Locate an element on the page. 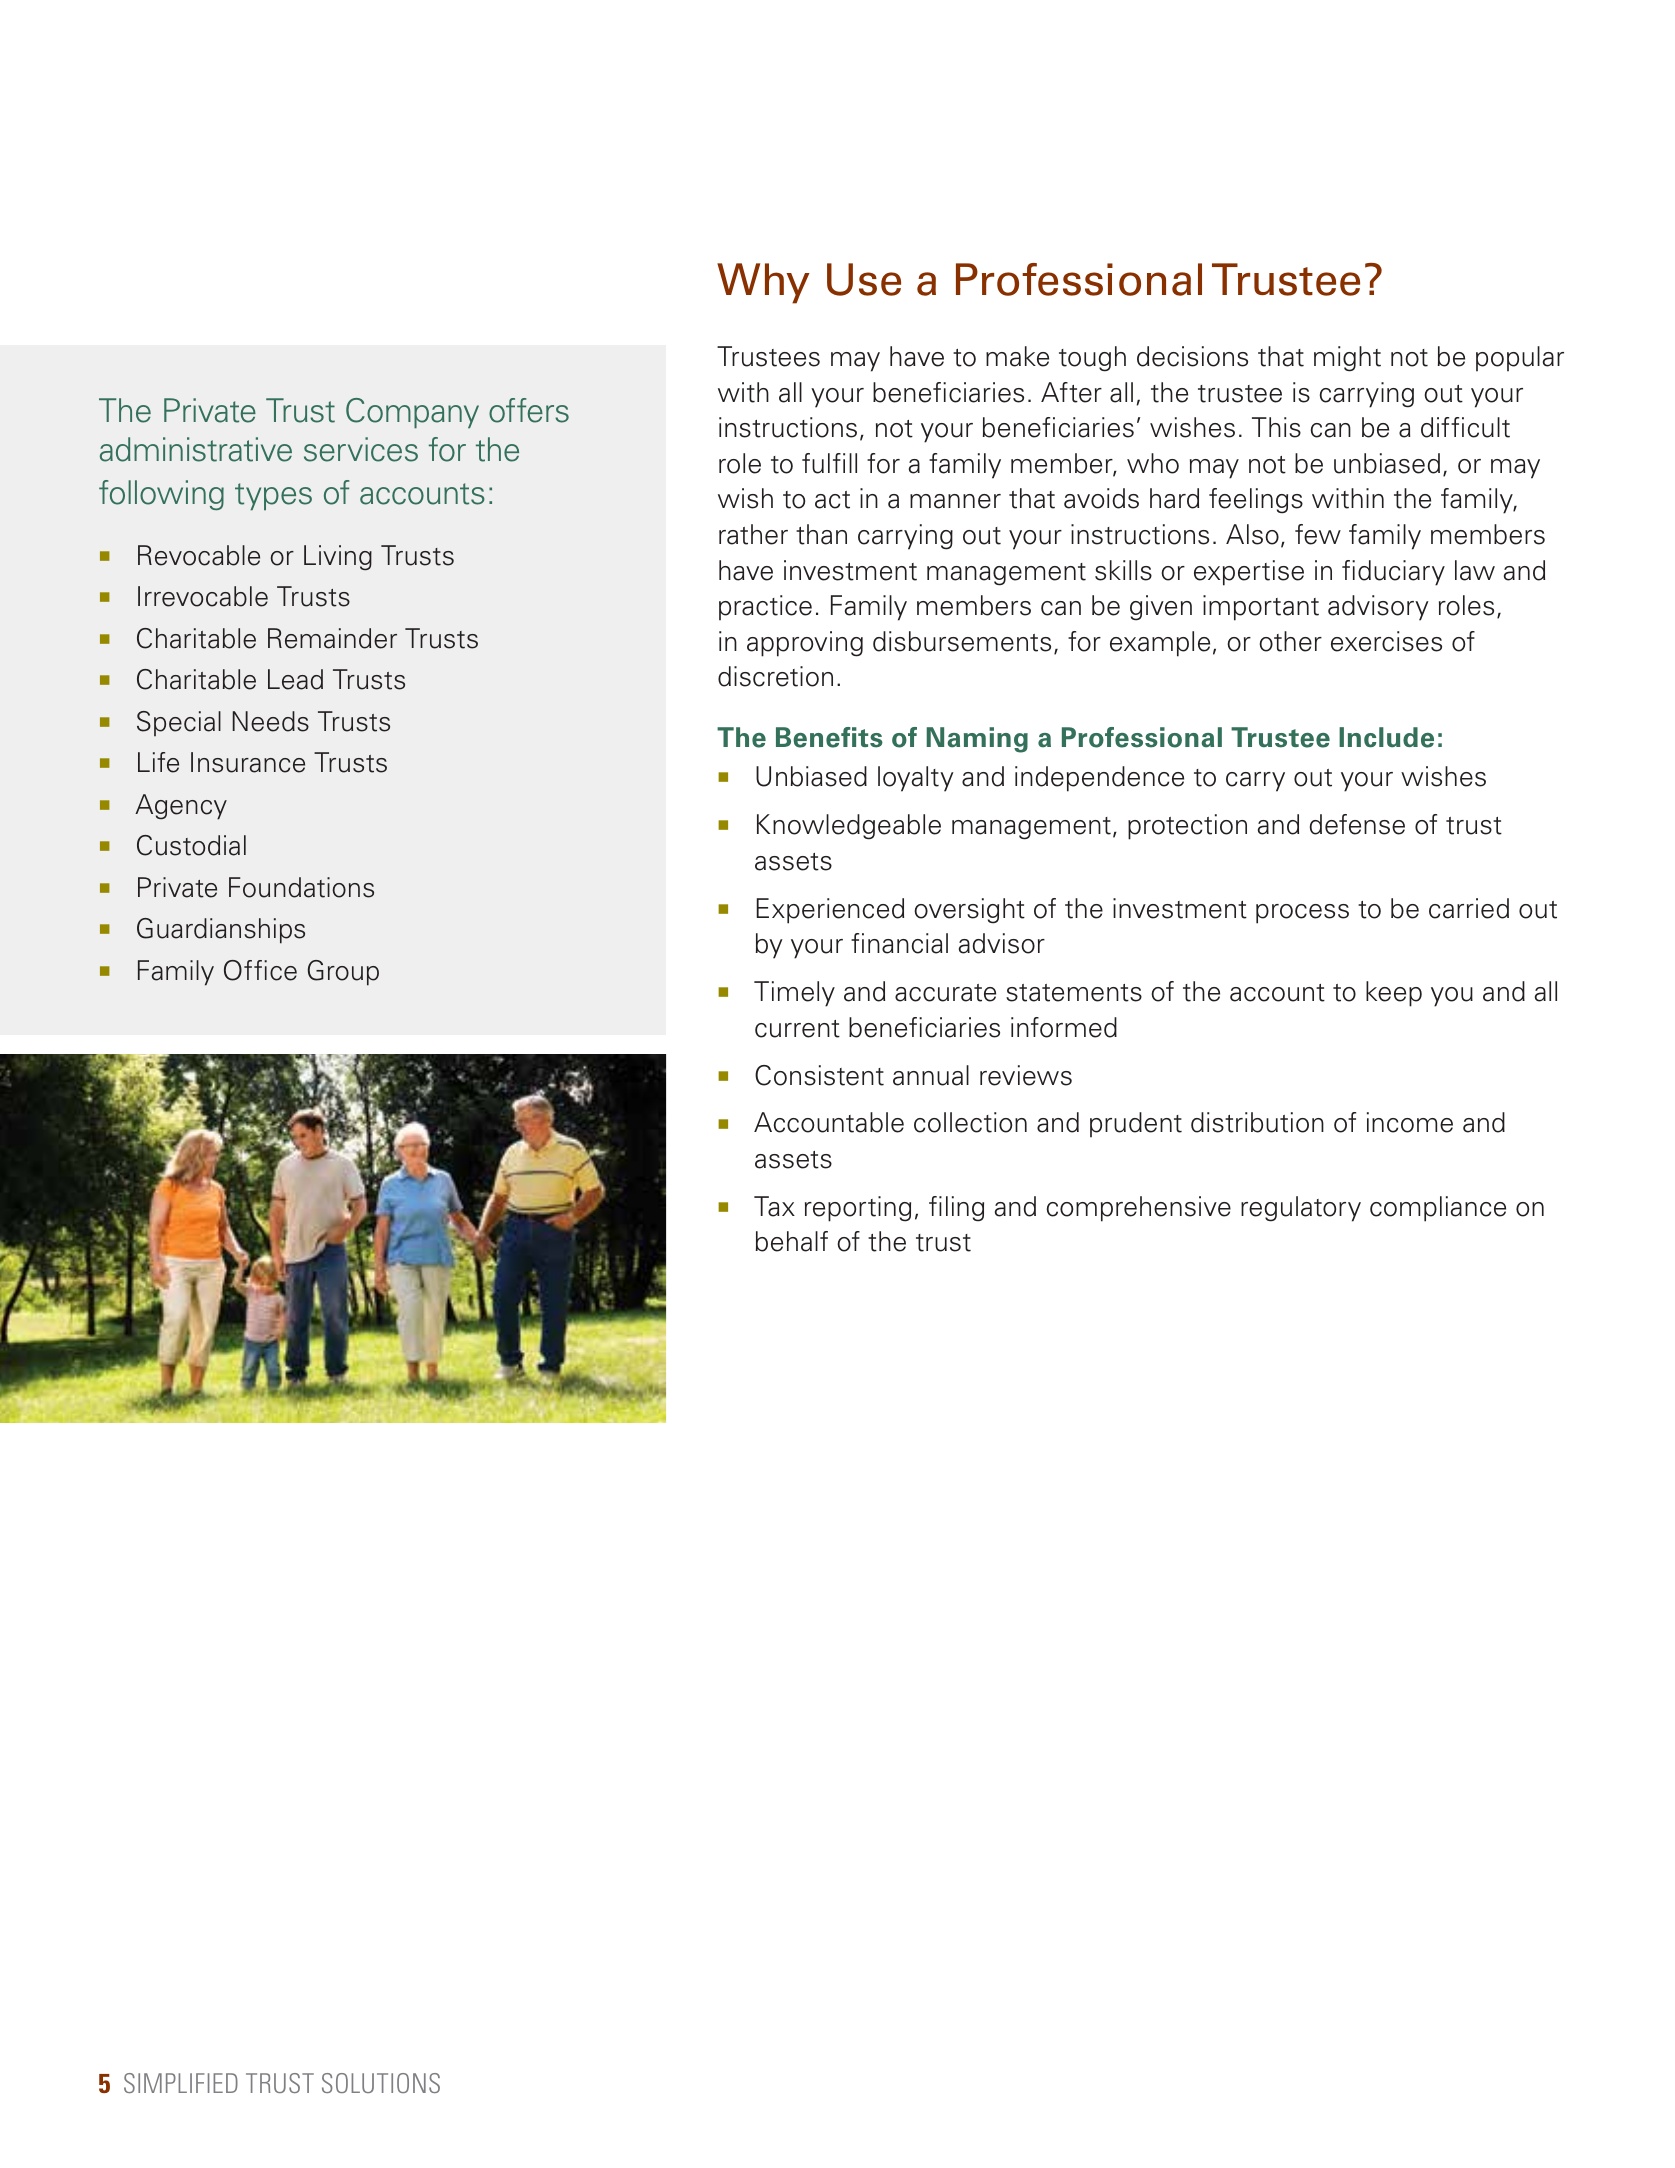 The height and width of the page is (2168, 1675). compliance is located at coordinates (1438, 1209).
